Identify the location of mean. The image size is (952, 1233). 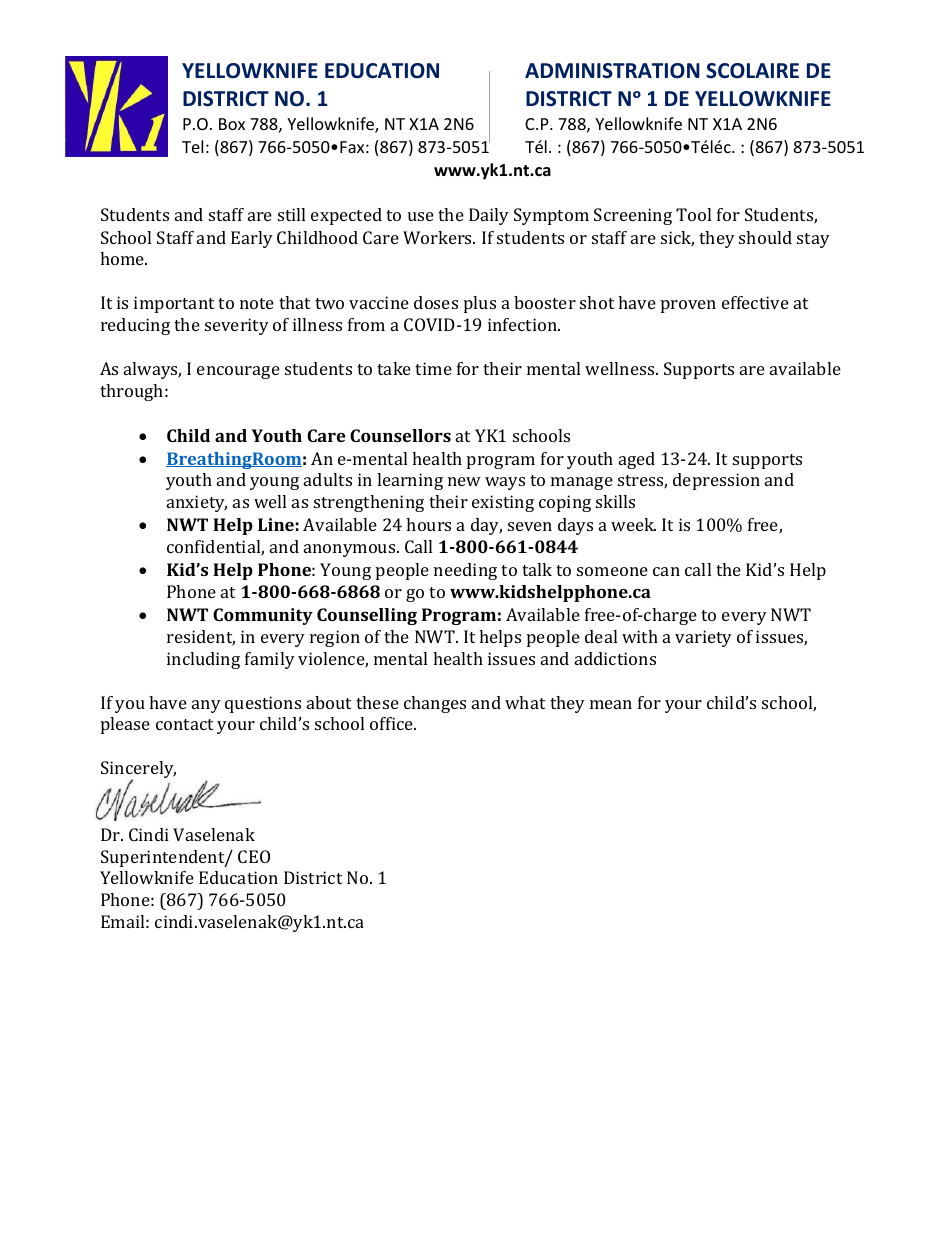
(611, 704).
